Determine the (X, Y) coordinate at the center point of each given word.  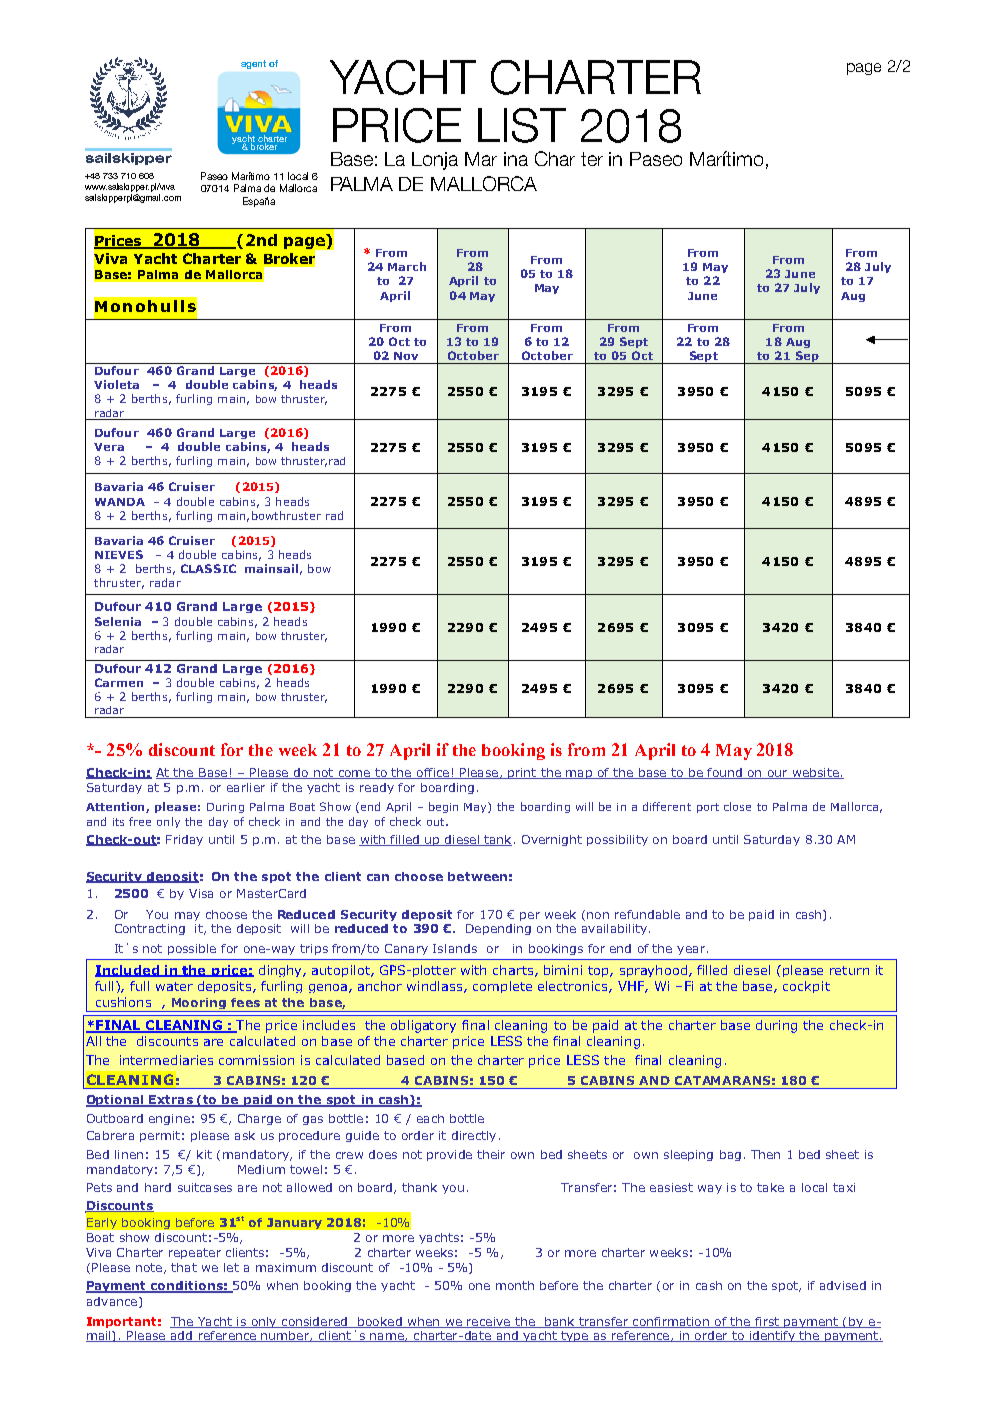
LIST (522, 125)
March (407, 266)
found (724, 773)
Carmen (119, 682)
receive (489, 1322)
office (433, 773)
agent (253, 64)
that (184, 1267)
